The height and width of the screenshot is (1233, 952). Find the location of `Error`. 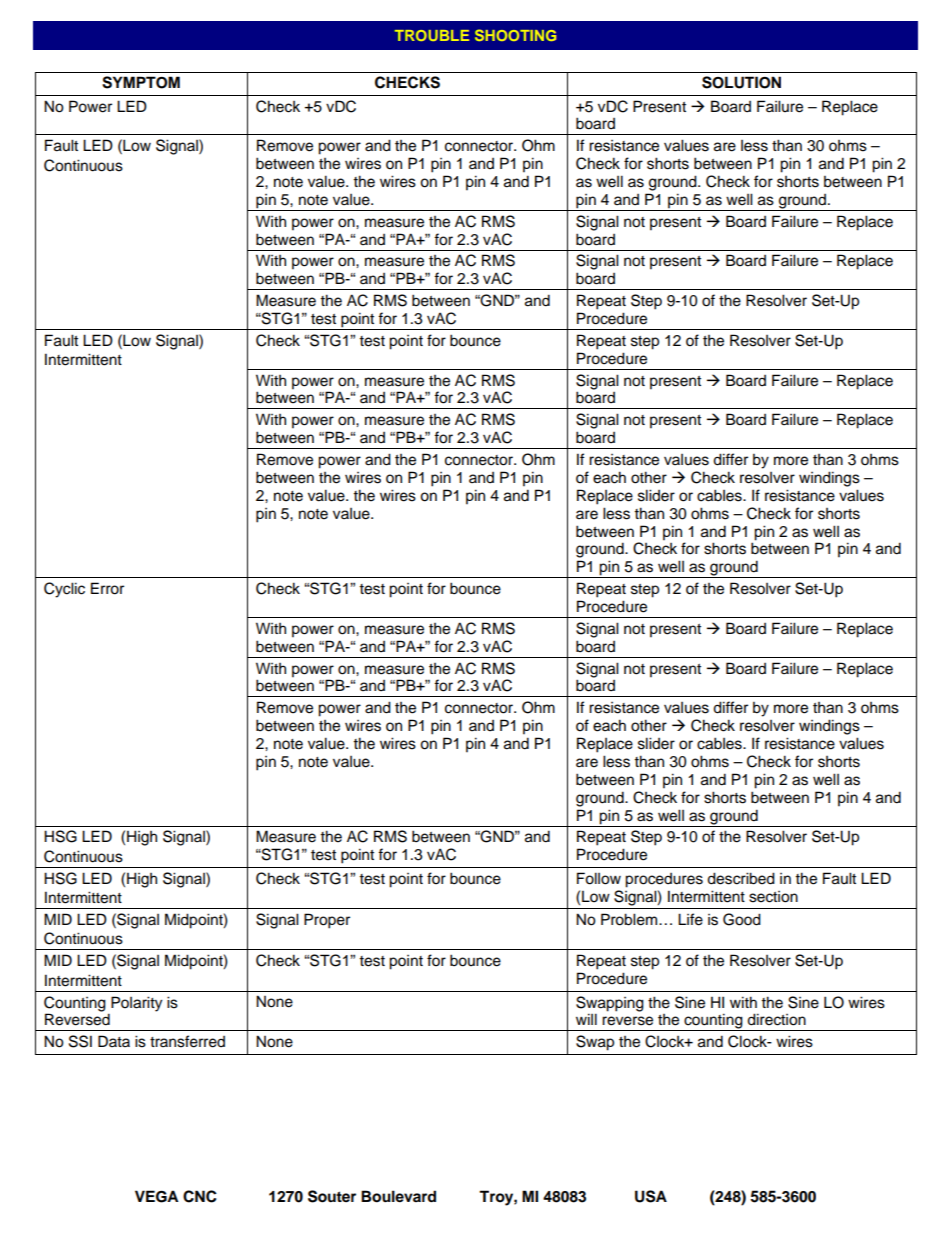

Error is located at coordinates (107, 588).
